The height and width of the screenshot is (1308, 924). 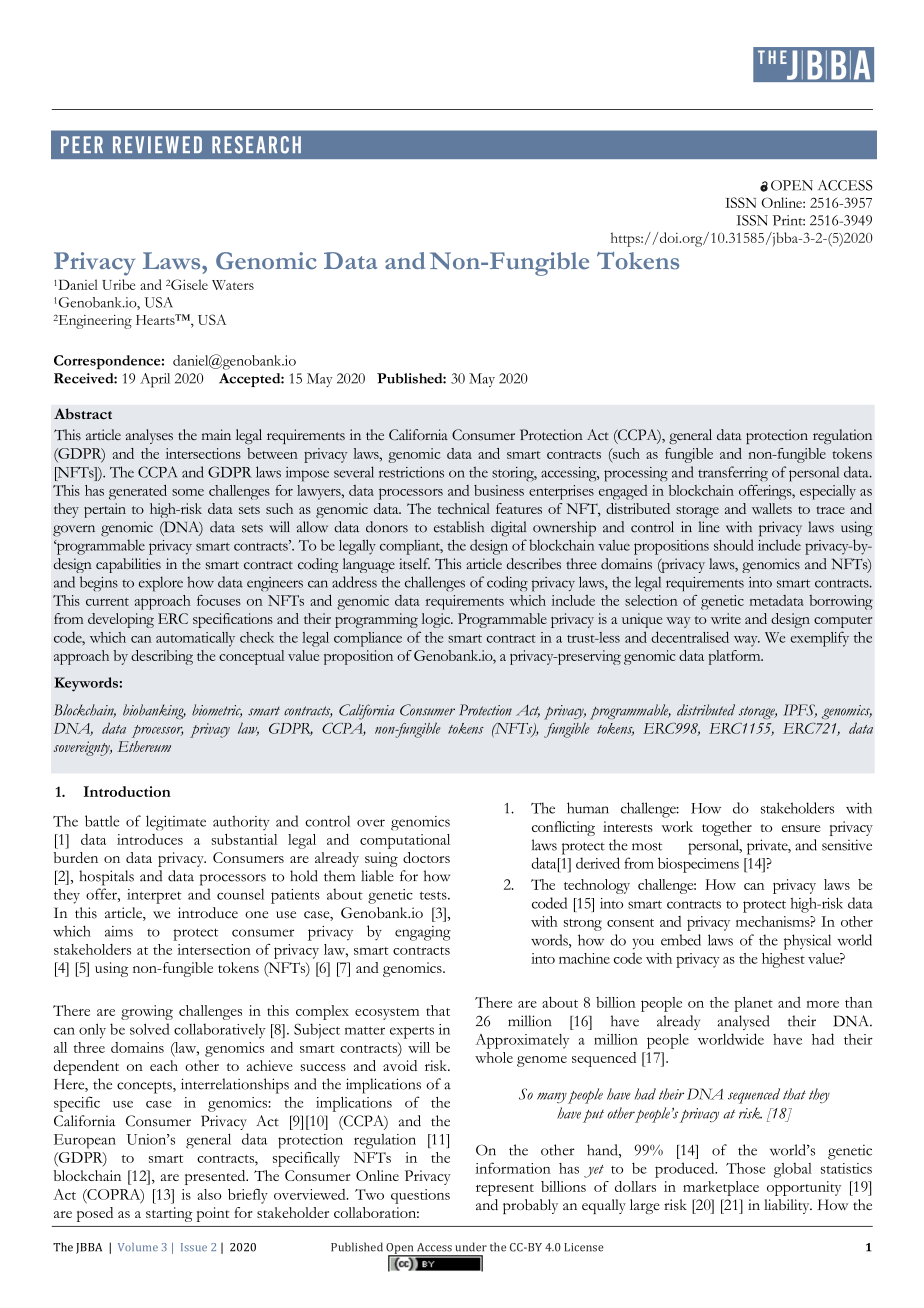 What do you see at coordinates (437, 620) in the screenshot?
I see `logic` at bounding box center [437, 620].
